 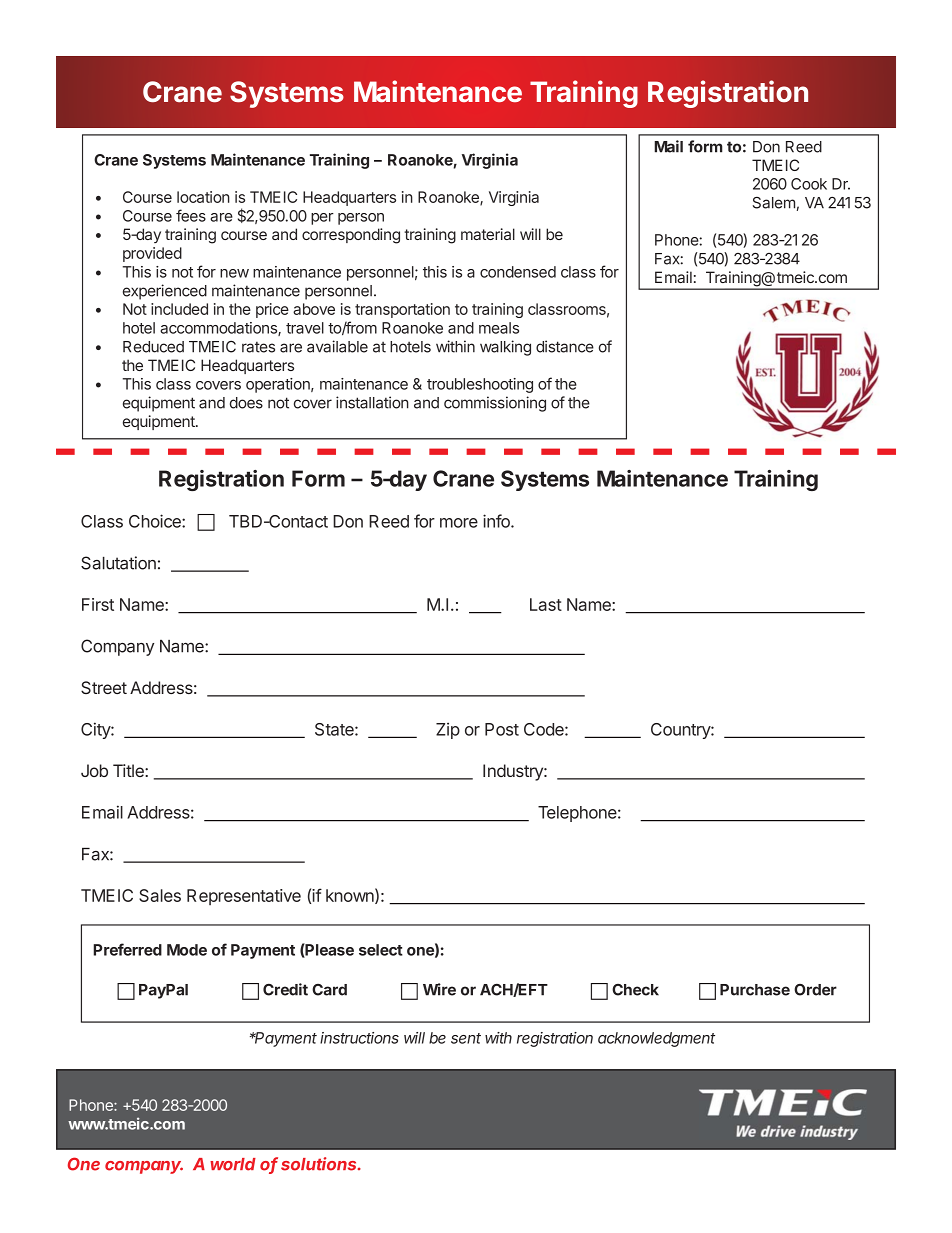 I want to click on First, so click(x=98, y=604).
